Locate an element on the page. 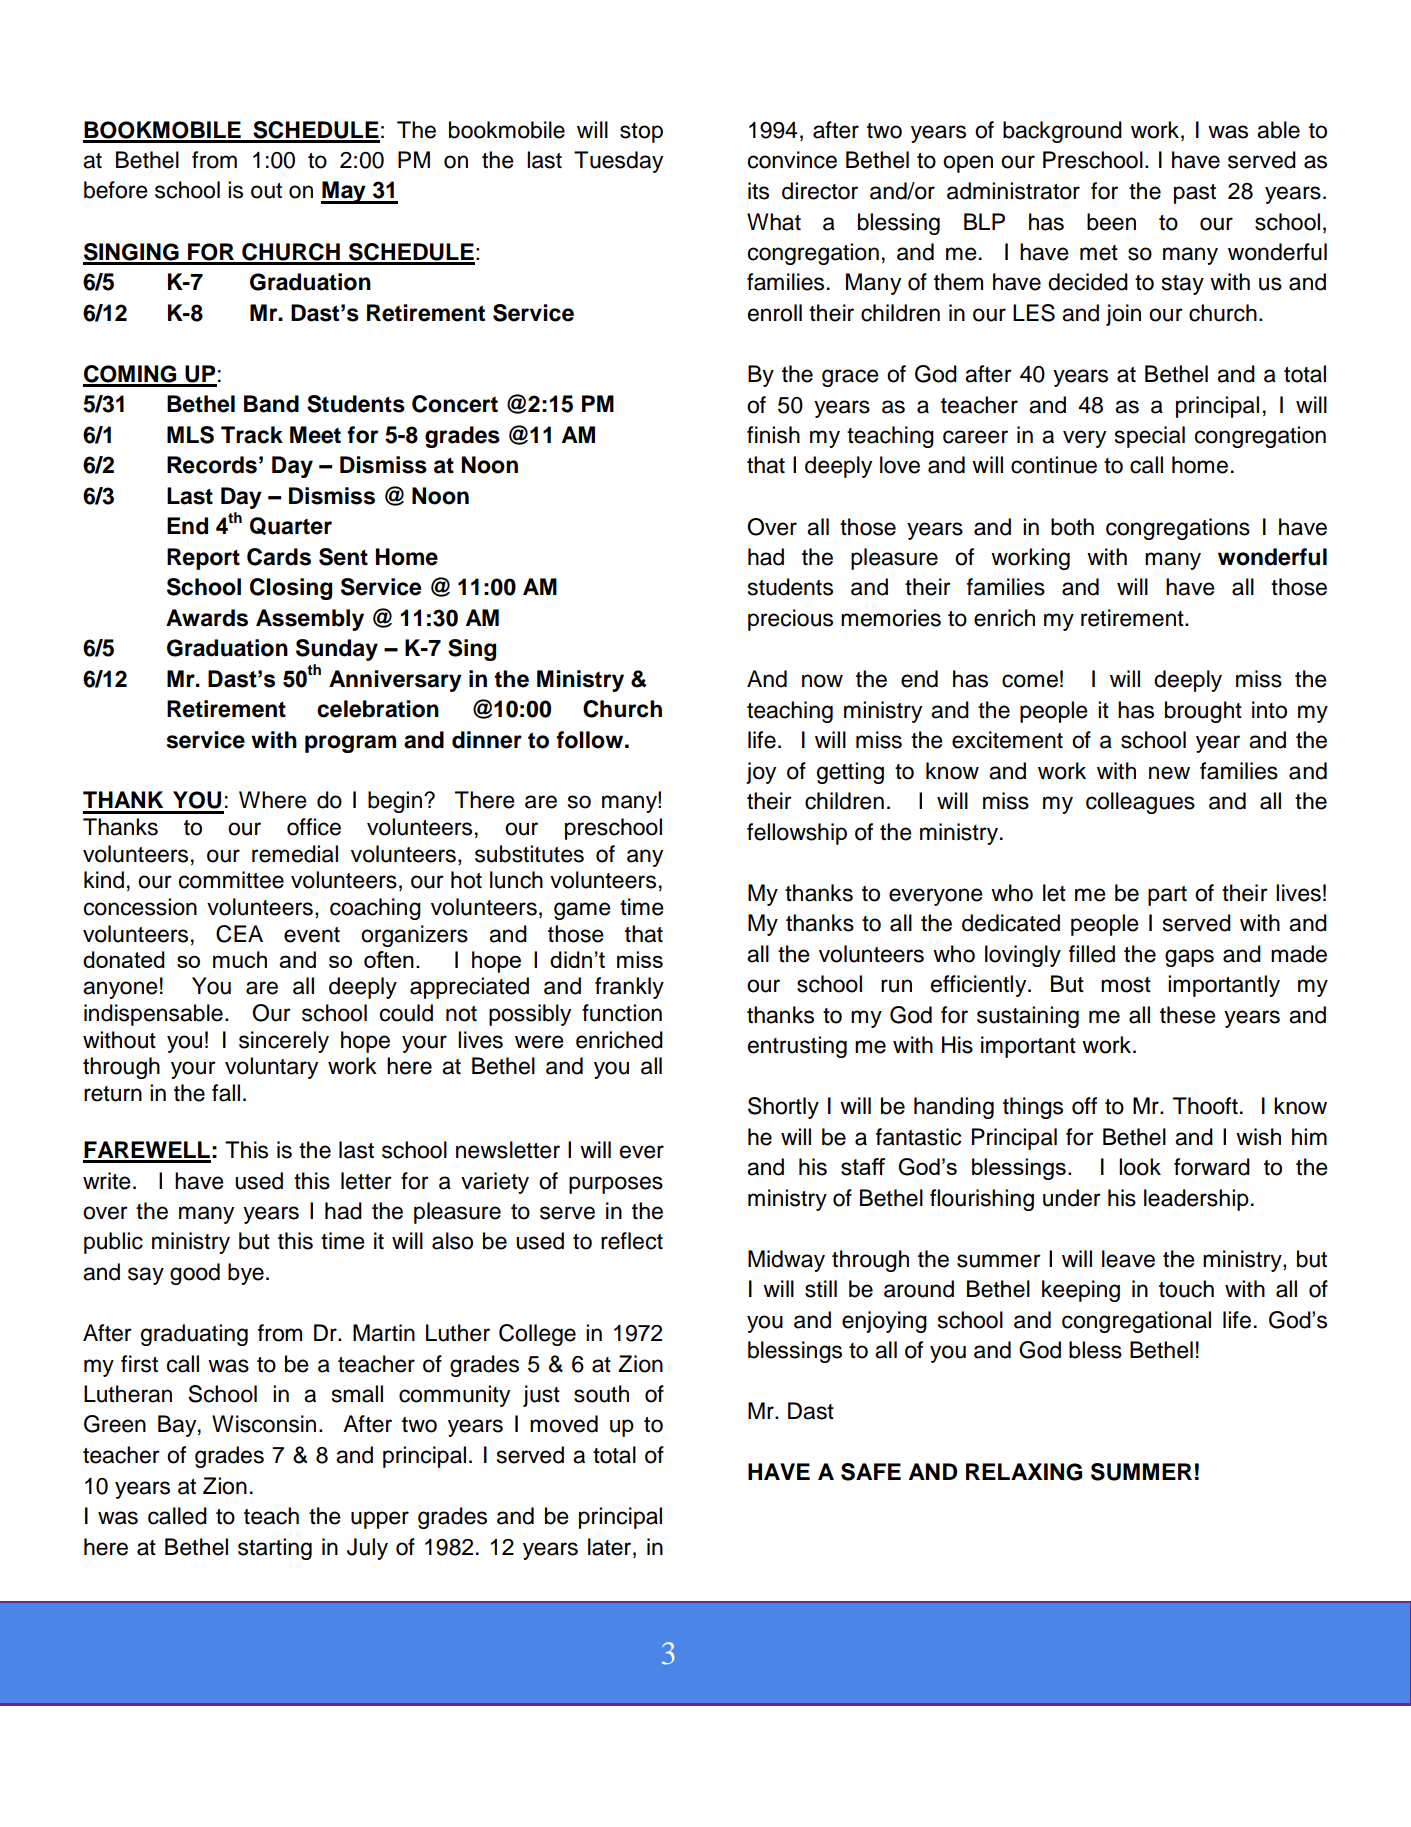 This page has height=1827, width=1411. voluntary is located at coordinates (271, 1068).
